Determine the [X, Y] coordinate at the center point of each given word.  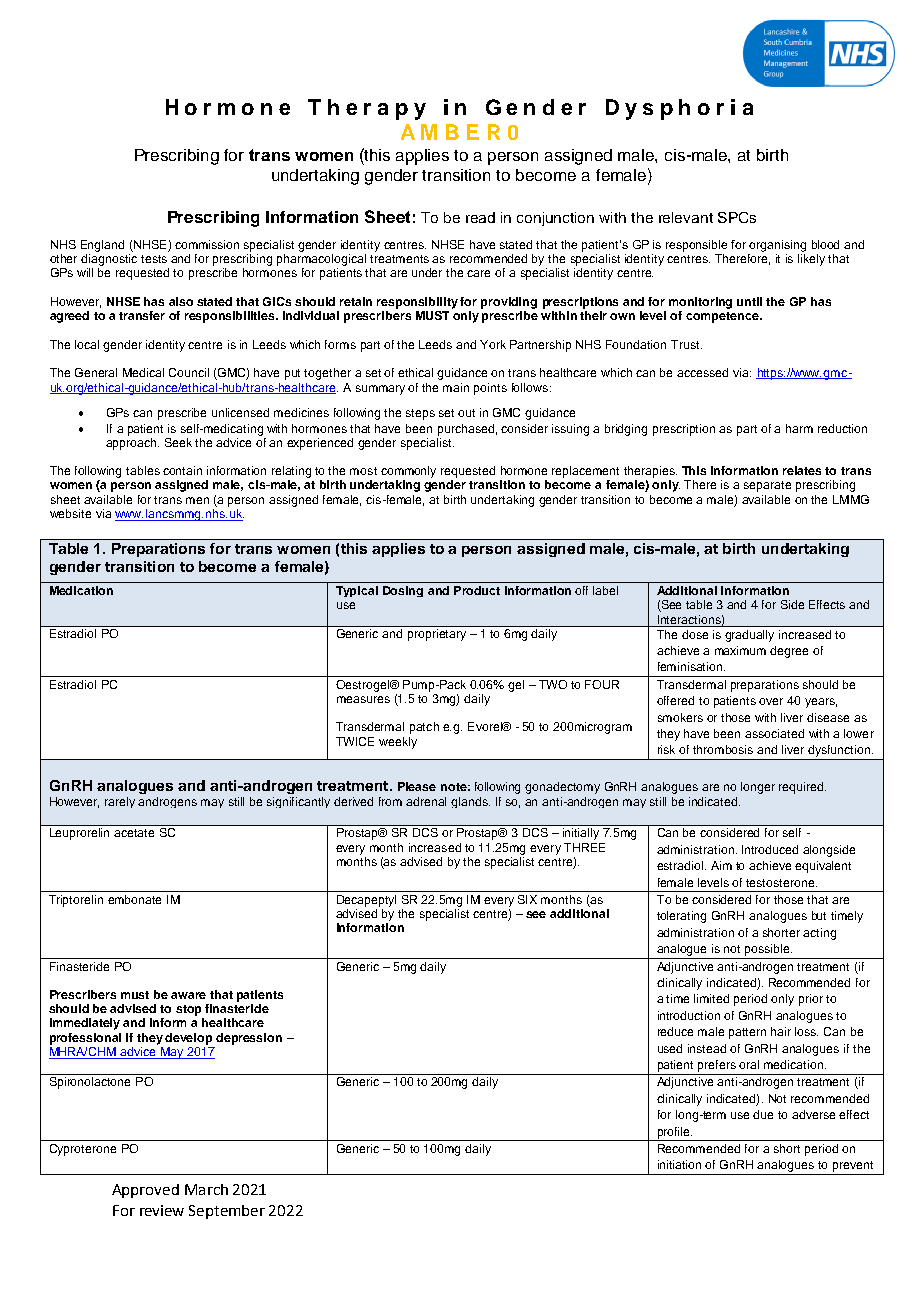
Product [477, 590]
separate [767, 486]
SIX [527, 899]
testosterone [781, 883]
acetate [134, 833]
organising [777, 246]
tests [154, 259]
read [480, 217]
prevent [853, 1166]
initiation [679, 1164]
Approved [145, 1191]
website [70, 513]
